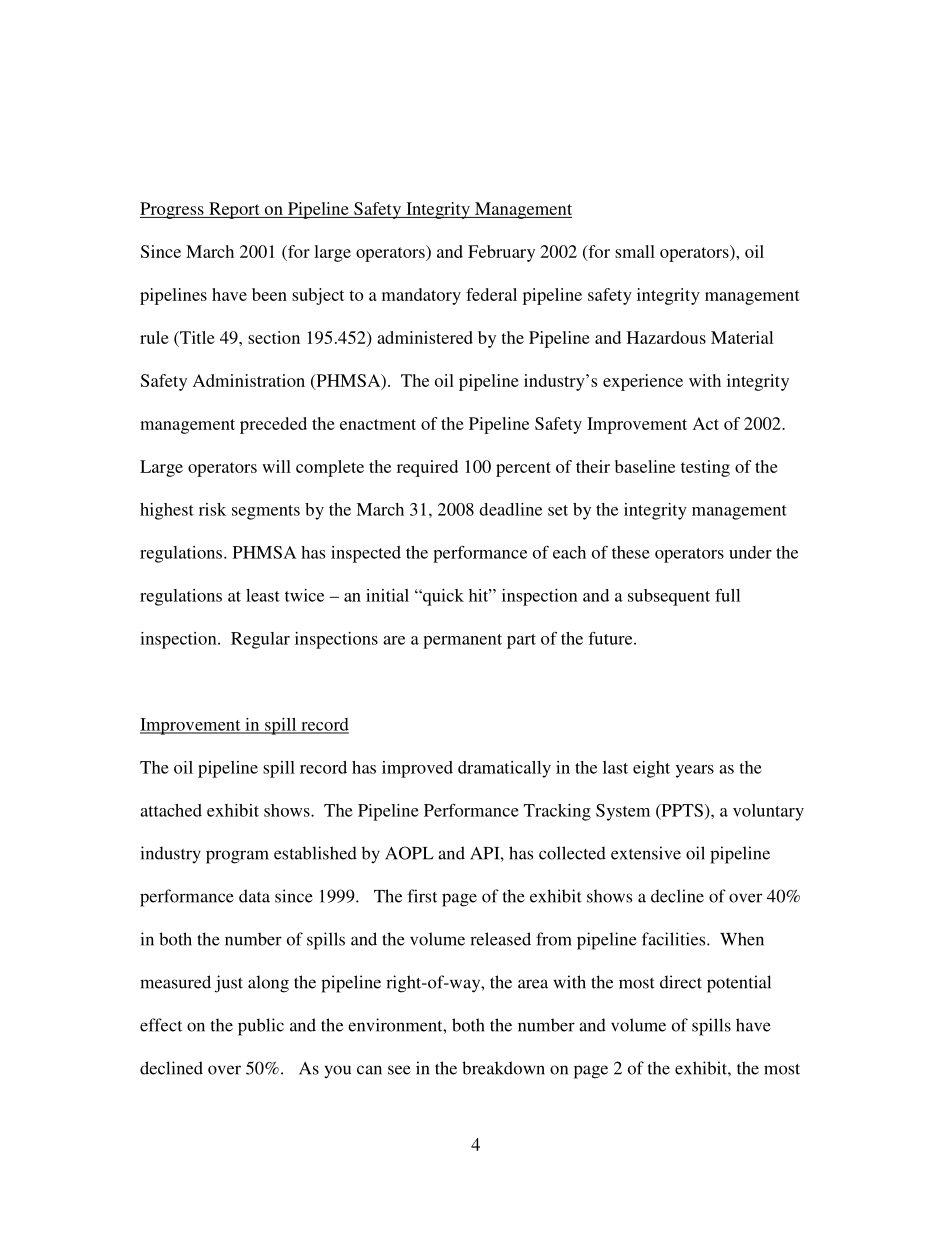 The width and height of the page is (952, 1233). I want to click on extensive, so click(646, 853).
